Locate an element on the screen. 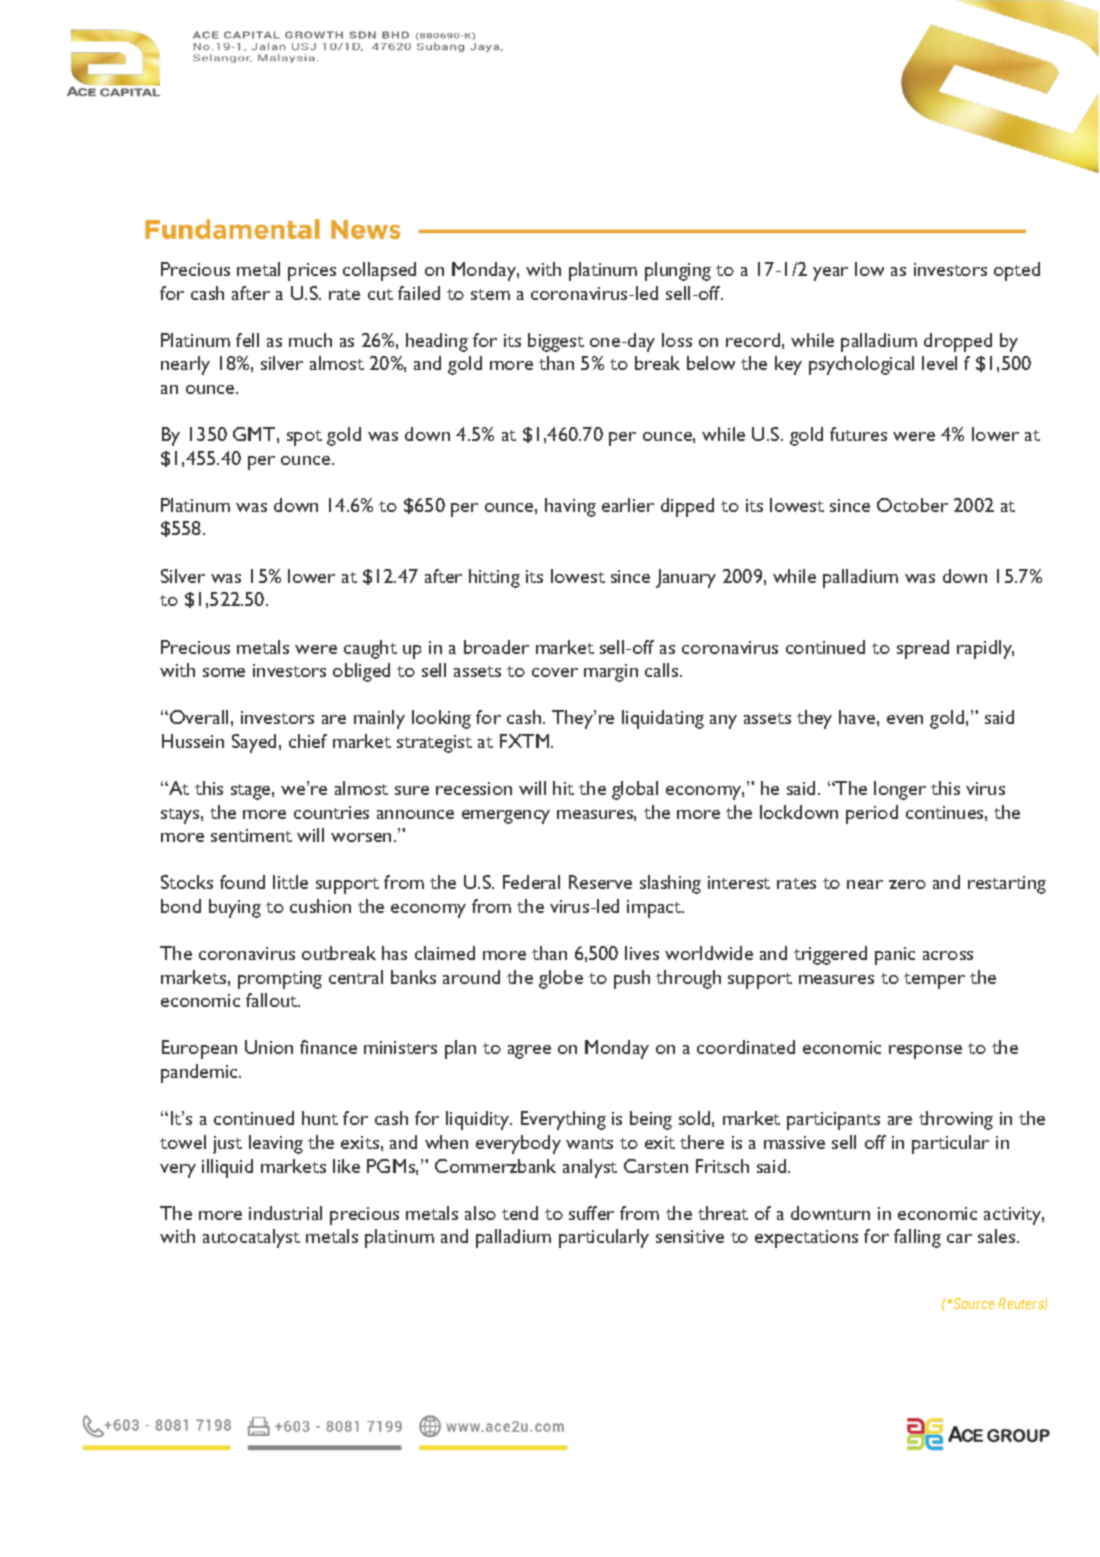 The image size is (1100, 1557). falling is located at coordinates (917, 1238).
